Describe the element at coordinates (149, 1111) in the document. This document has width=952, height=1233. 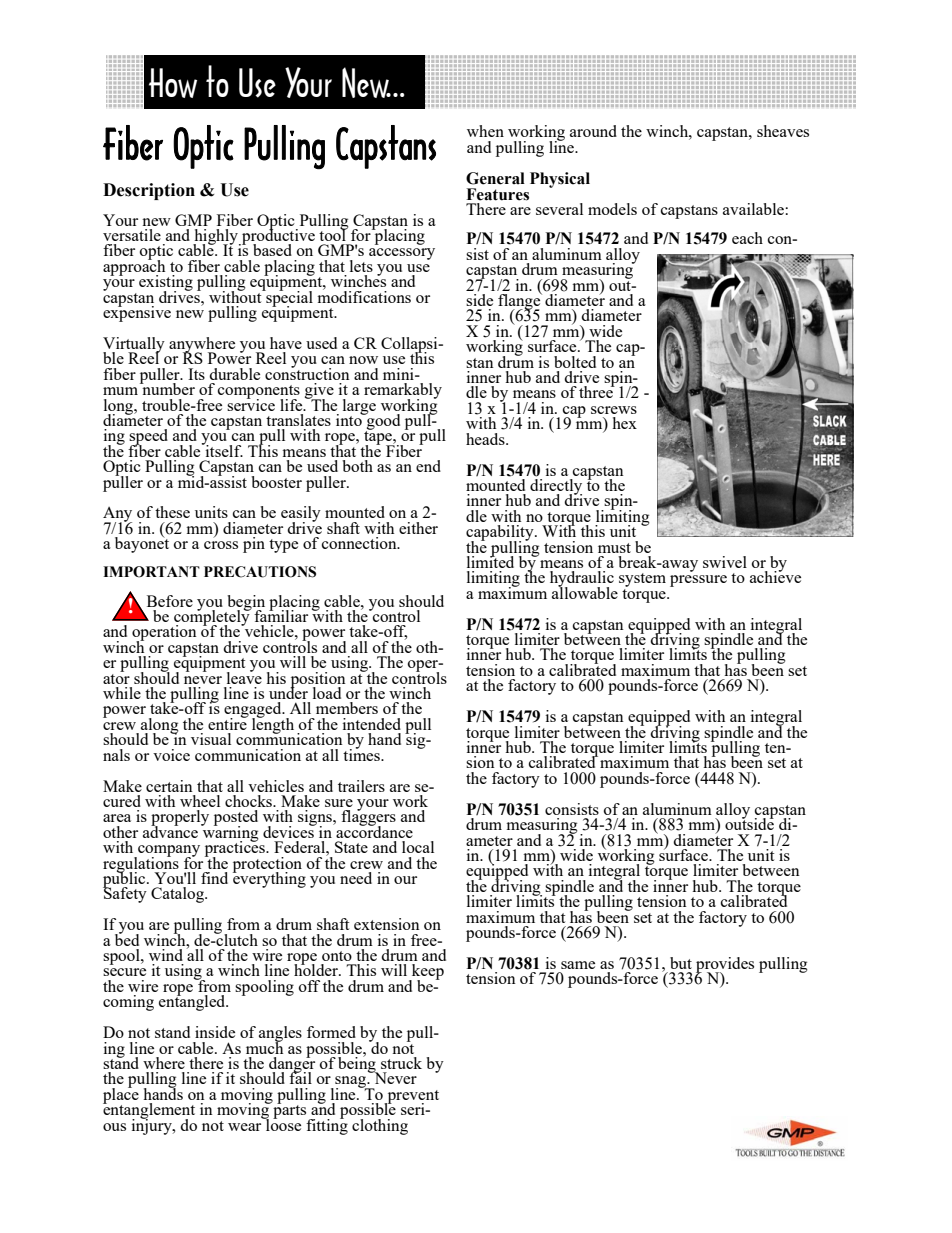
I see `entanglement` at that location.
